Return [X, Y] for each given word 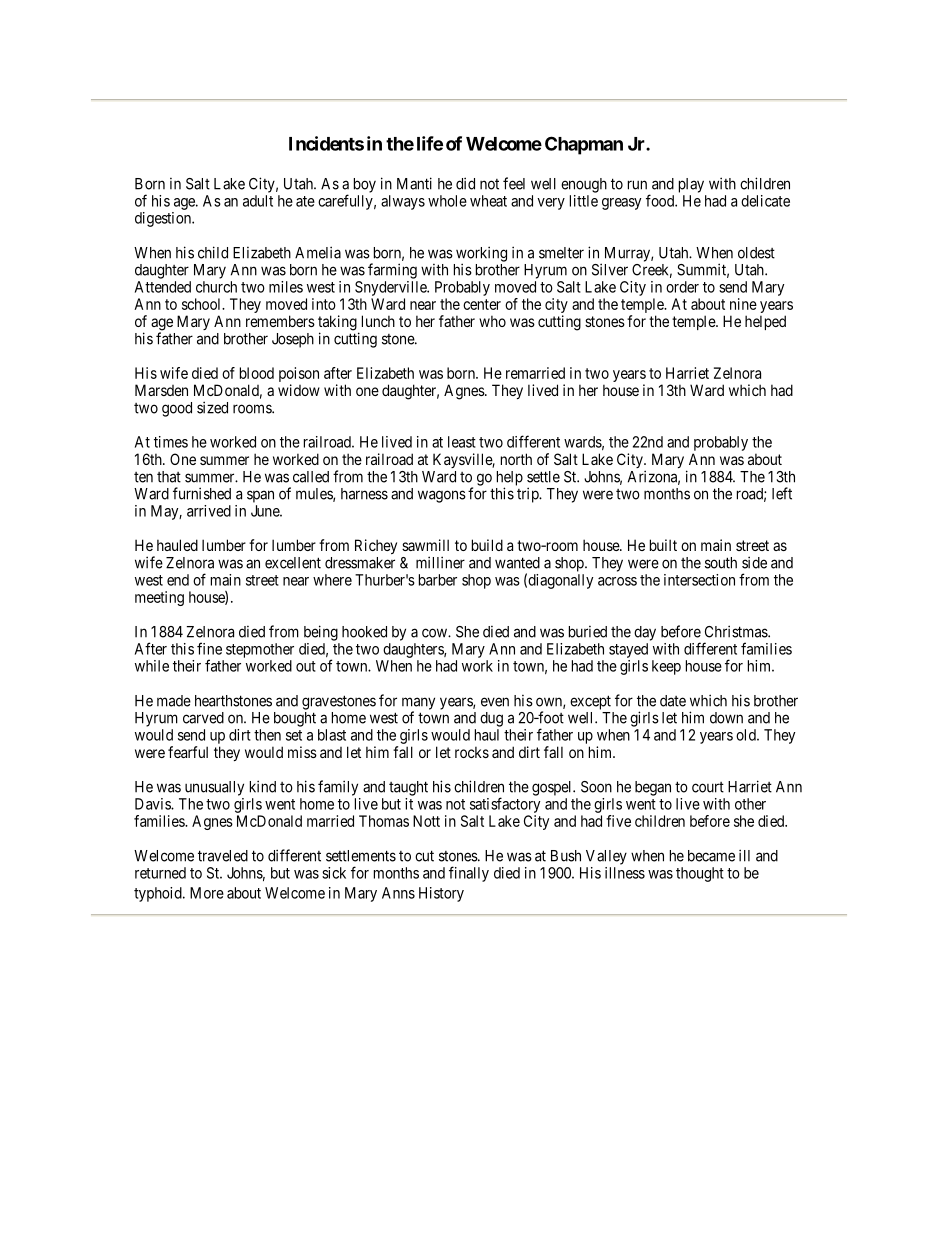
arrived [209, 511]
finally [469, 874]
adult [258, 201]
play [691, 185]
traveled [223, 856]
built [663, 545]
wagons [442, 496]
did [465, 183]
